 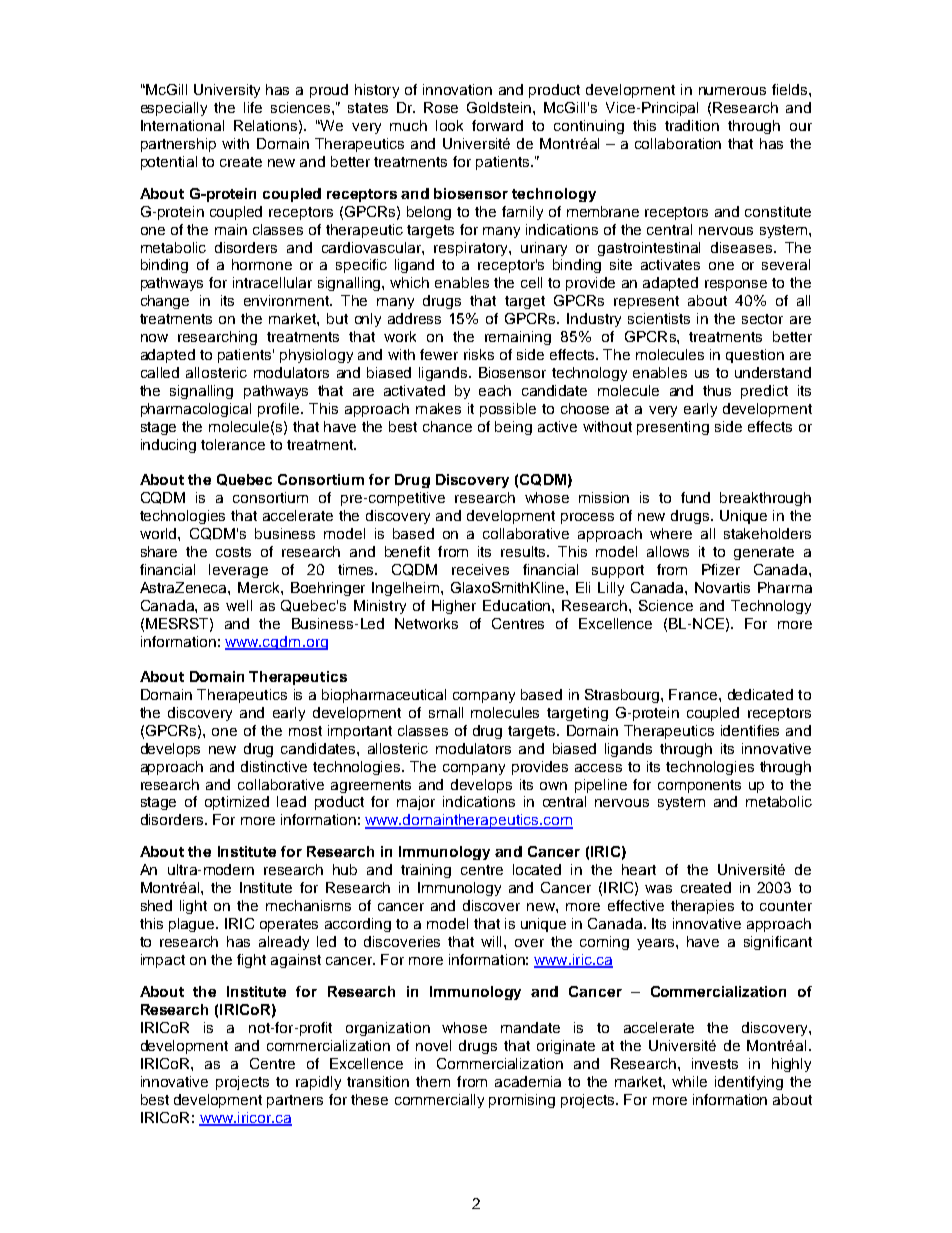 What do you see at coordinates (274, 766) in the document?
I see `distinctive` at bounding box center [274, 766].
